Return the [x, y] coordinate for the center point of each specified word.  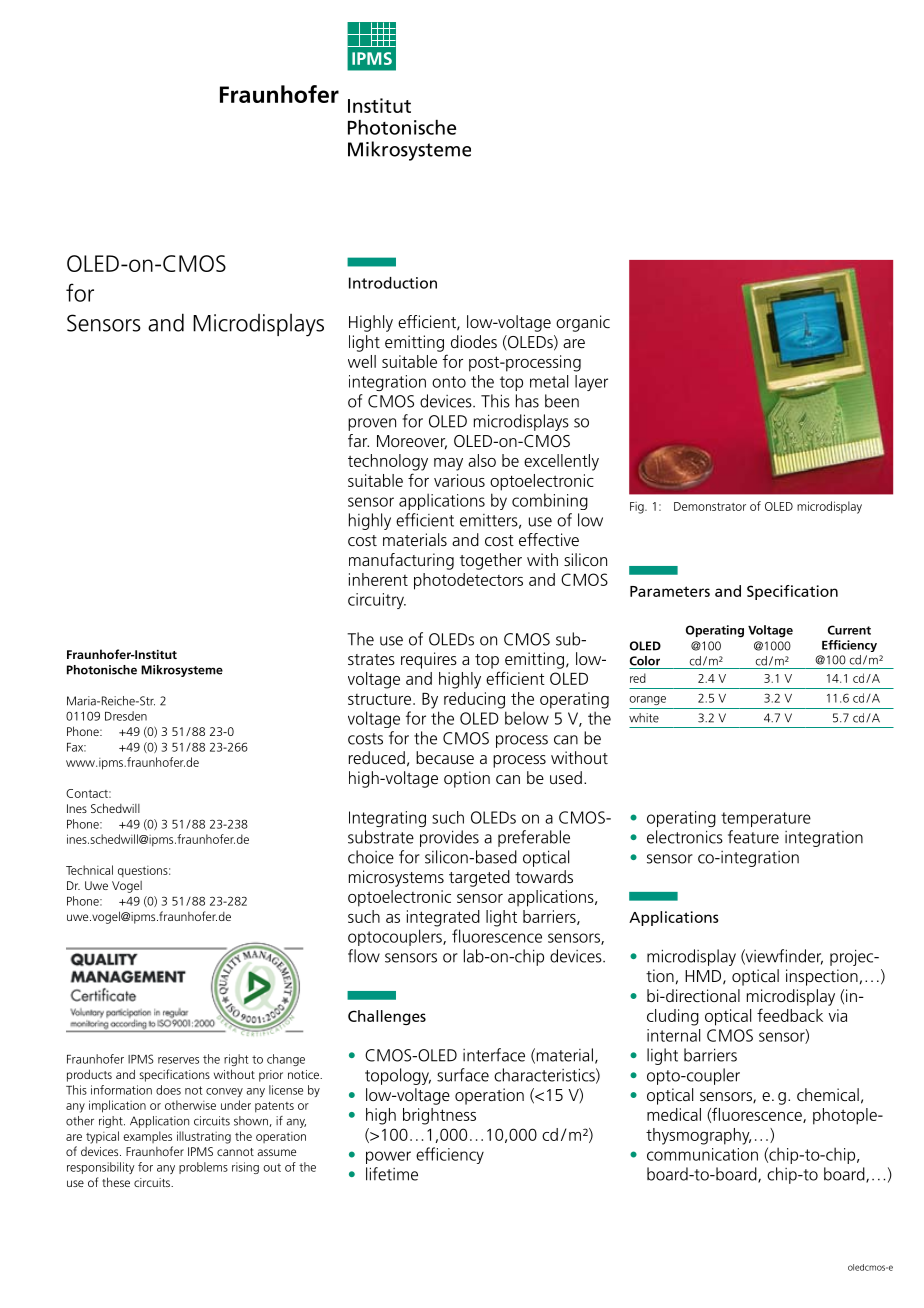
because [445, 757]
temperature [766, 819]
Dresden [126, 716]
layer [591, 383]
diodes [474, 341]
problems [203, 1168]
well [362, 361]
